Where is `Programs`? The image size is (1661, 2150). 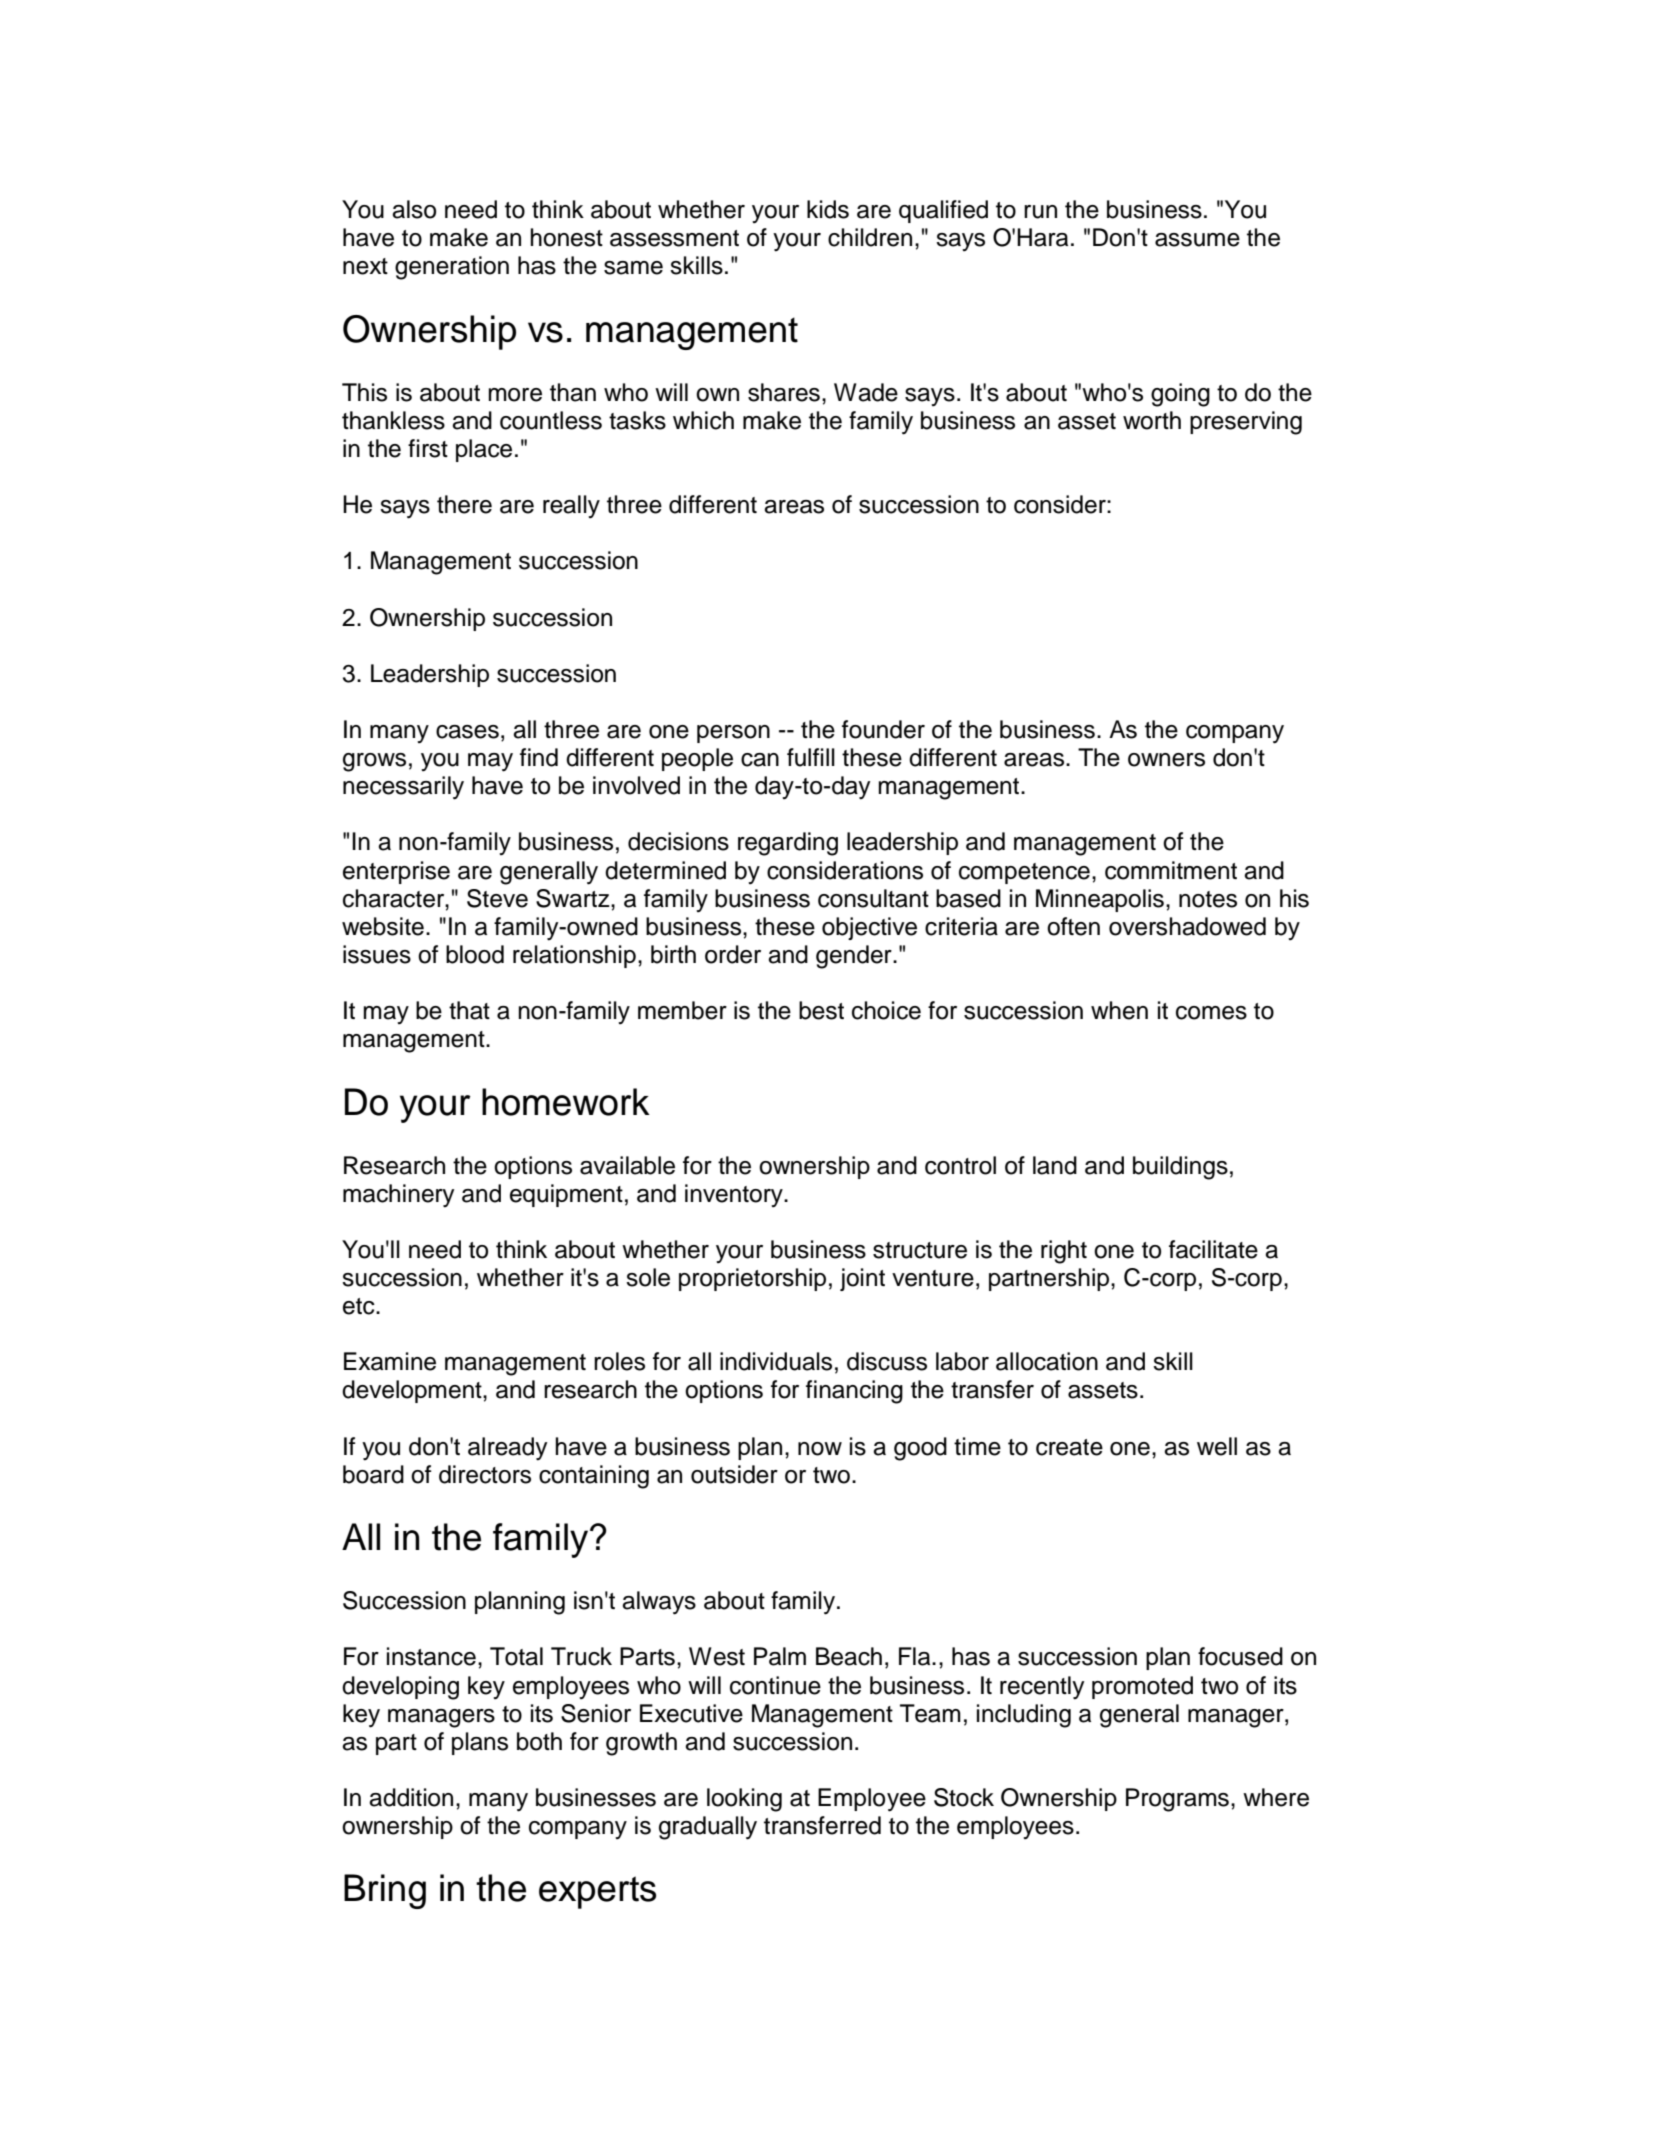 Programs is located at coordinates (1177, 1800).
